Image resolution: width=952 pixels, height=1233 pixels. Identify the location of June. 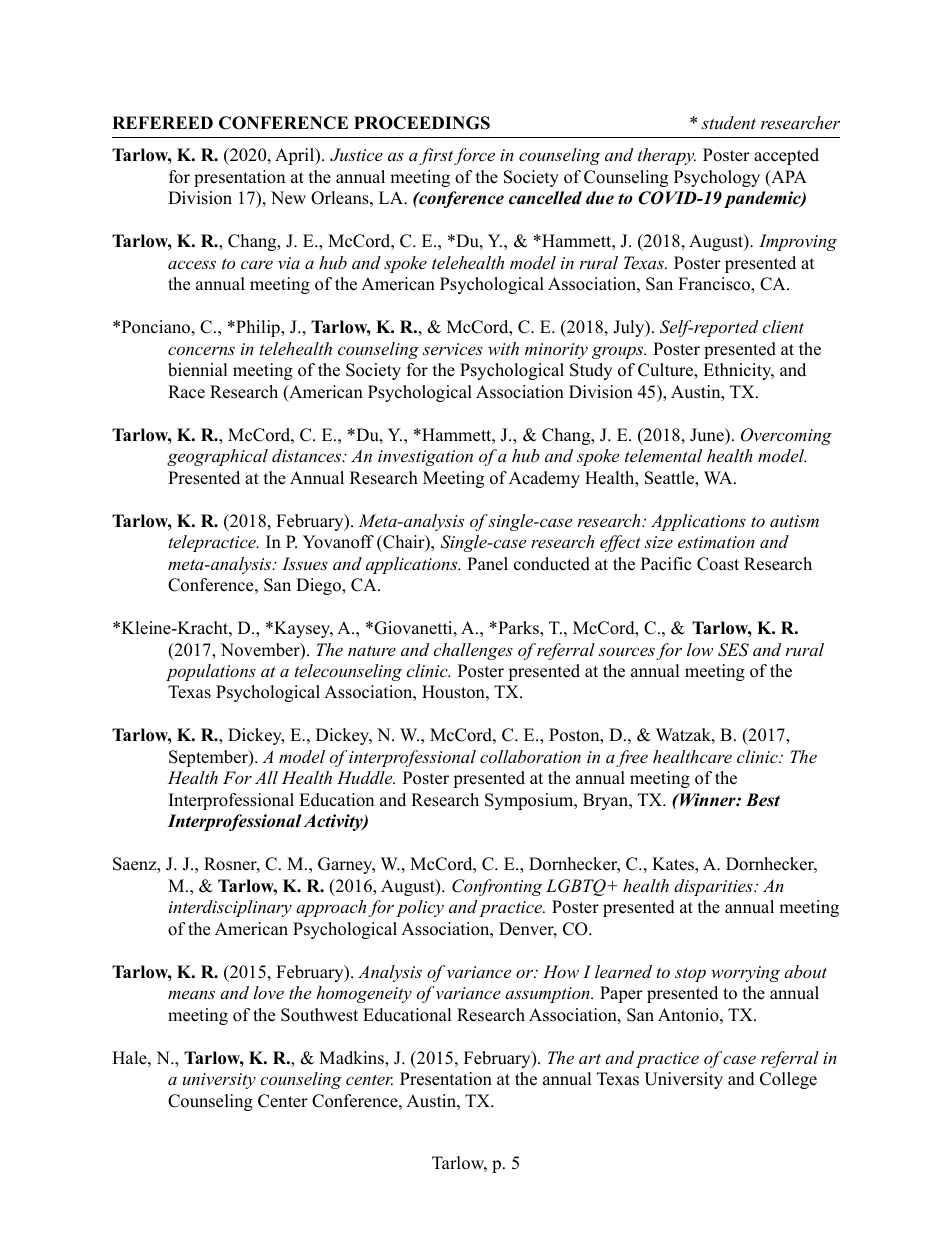
(708, 435).
